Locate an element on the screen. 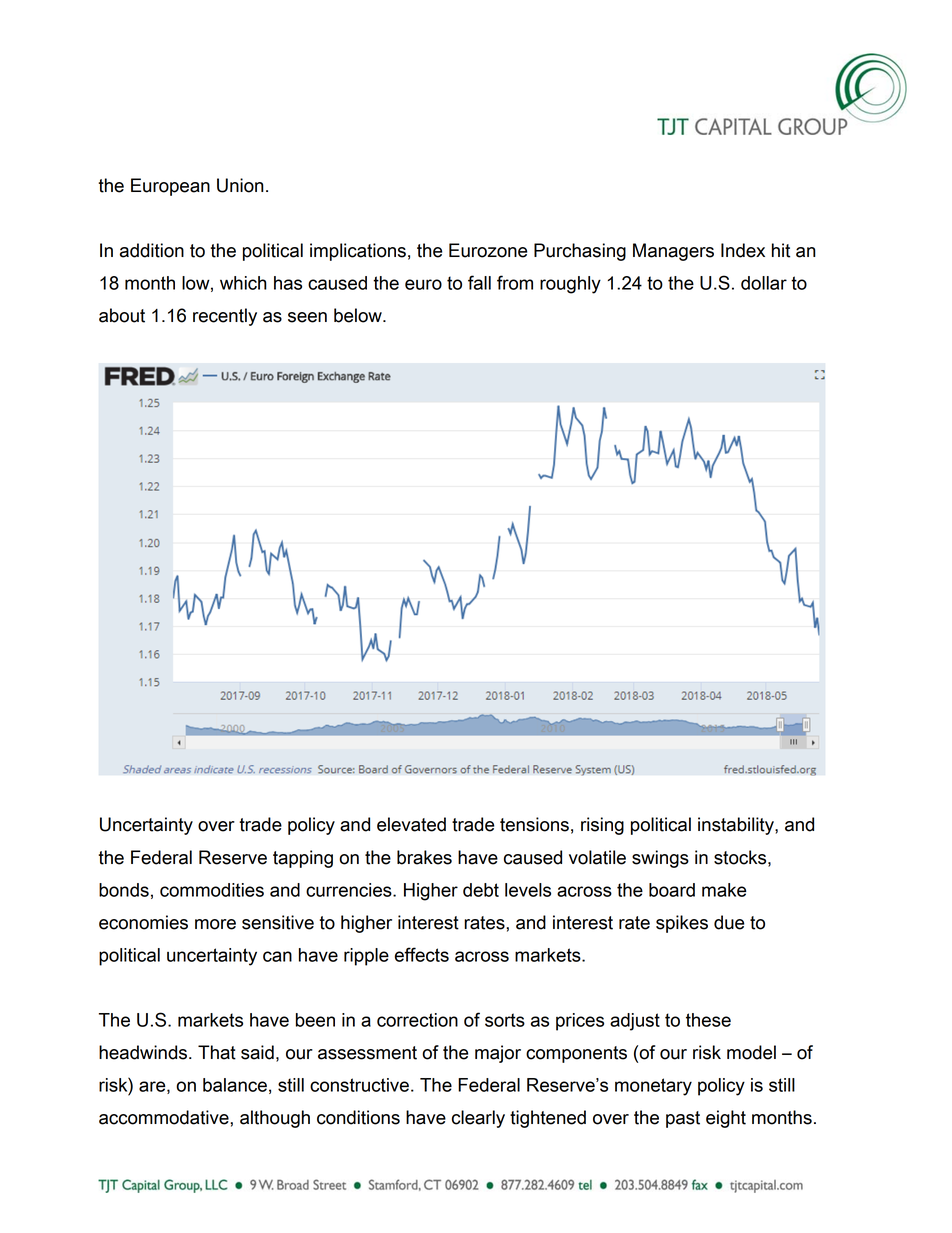  clearly is located at coordinates (478, 1119).
